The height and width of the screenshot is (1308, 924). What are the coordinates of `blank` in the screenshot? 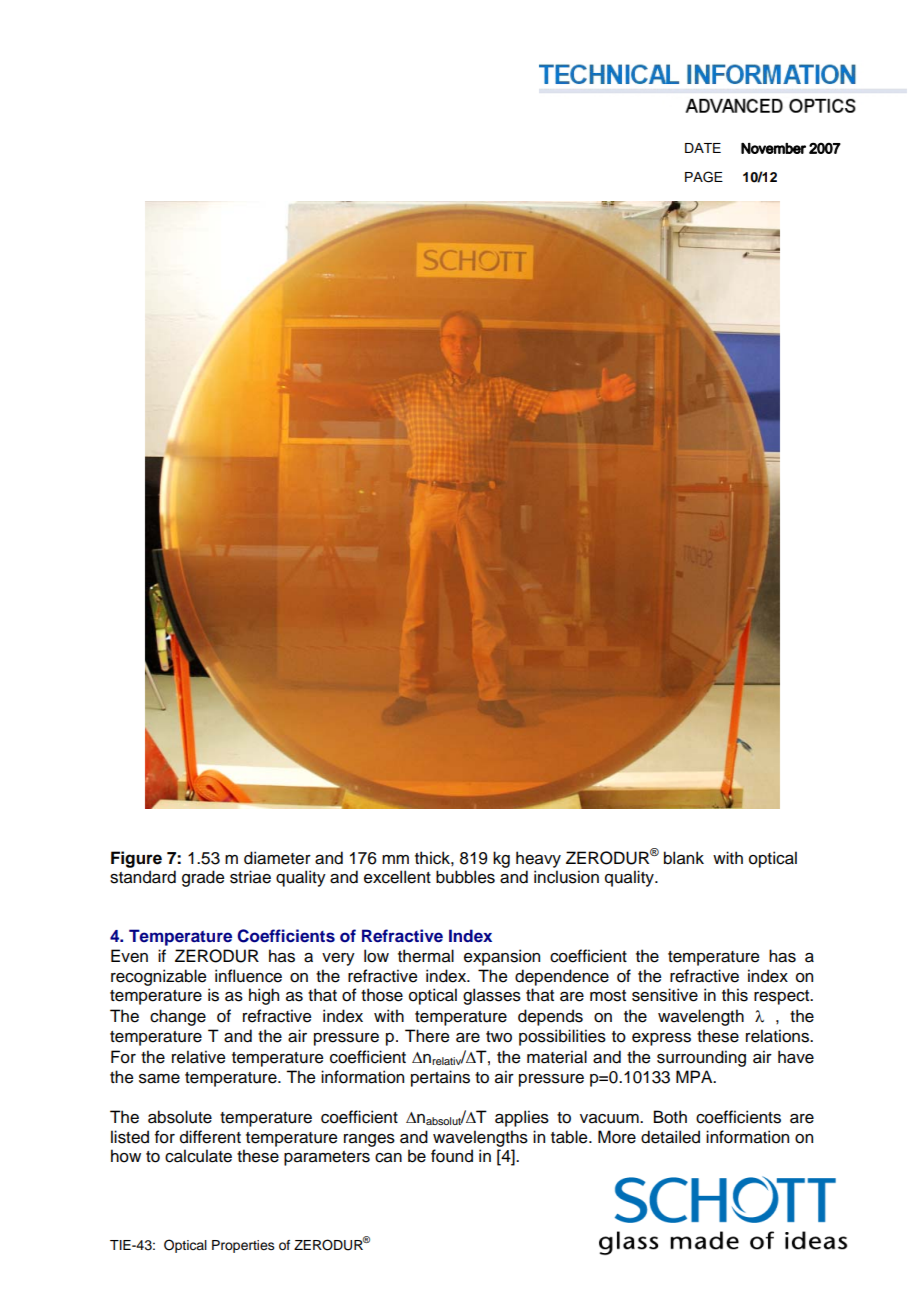 It's located at (684, 858).
